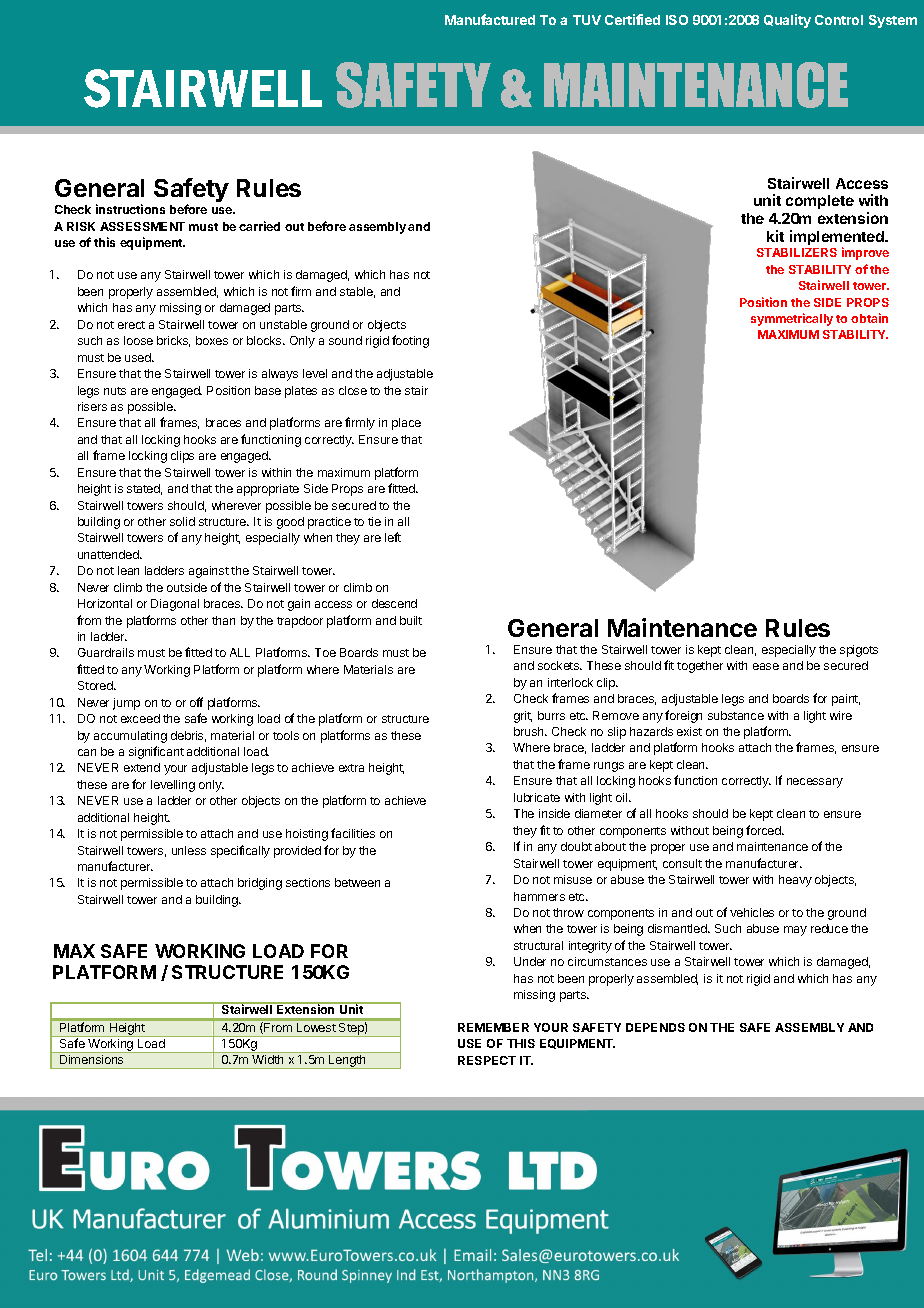  Describe the element at coordinates (792, 319) in the page. I see `symmetrically` at that location.
